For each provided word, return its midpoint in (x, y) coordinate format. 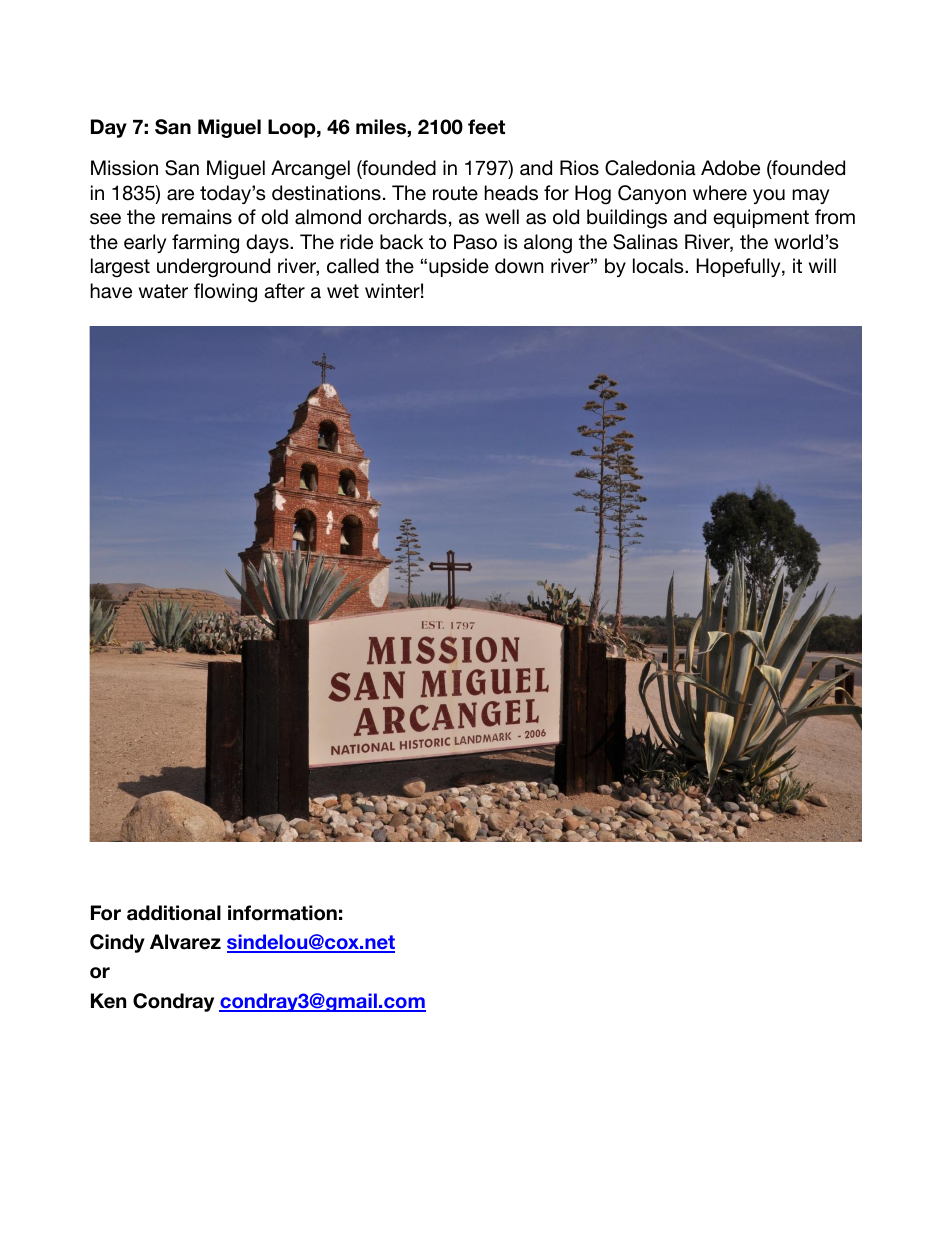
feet (486, 127)
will (822, 265)
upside (459, 267)
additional (174, 913)
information (282, 913)
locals (659, 266)
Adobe (730, 168)
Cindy (117, 943)
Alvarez (185, 942)
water (163, 291)
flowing (225, 293)
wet (343, 291)
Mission (124, 168)
